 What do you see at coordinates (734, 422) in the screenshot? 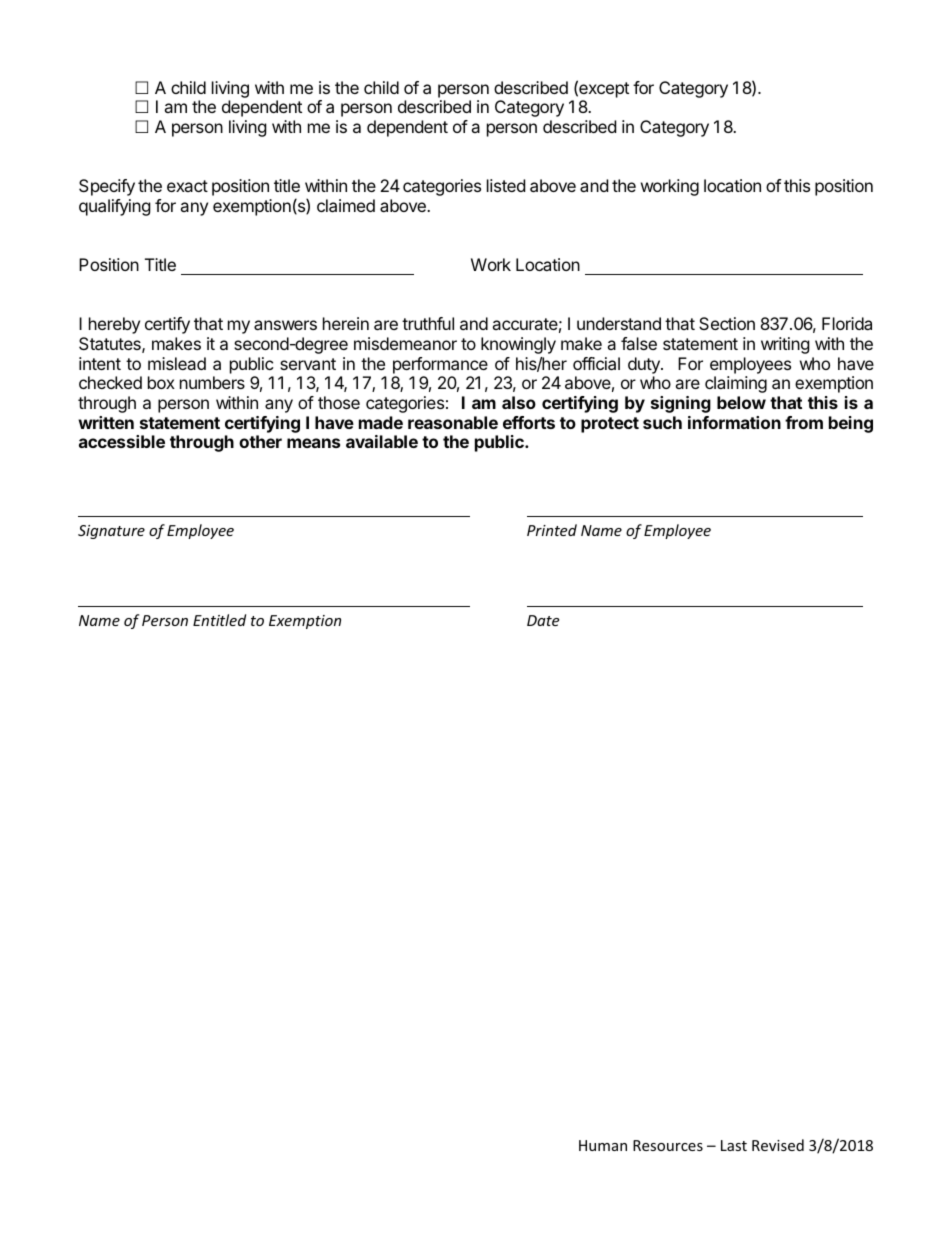
I see `information` at bounding box center [734, 422].
